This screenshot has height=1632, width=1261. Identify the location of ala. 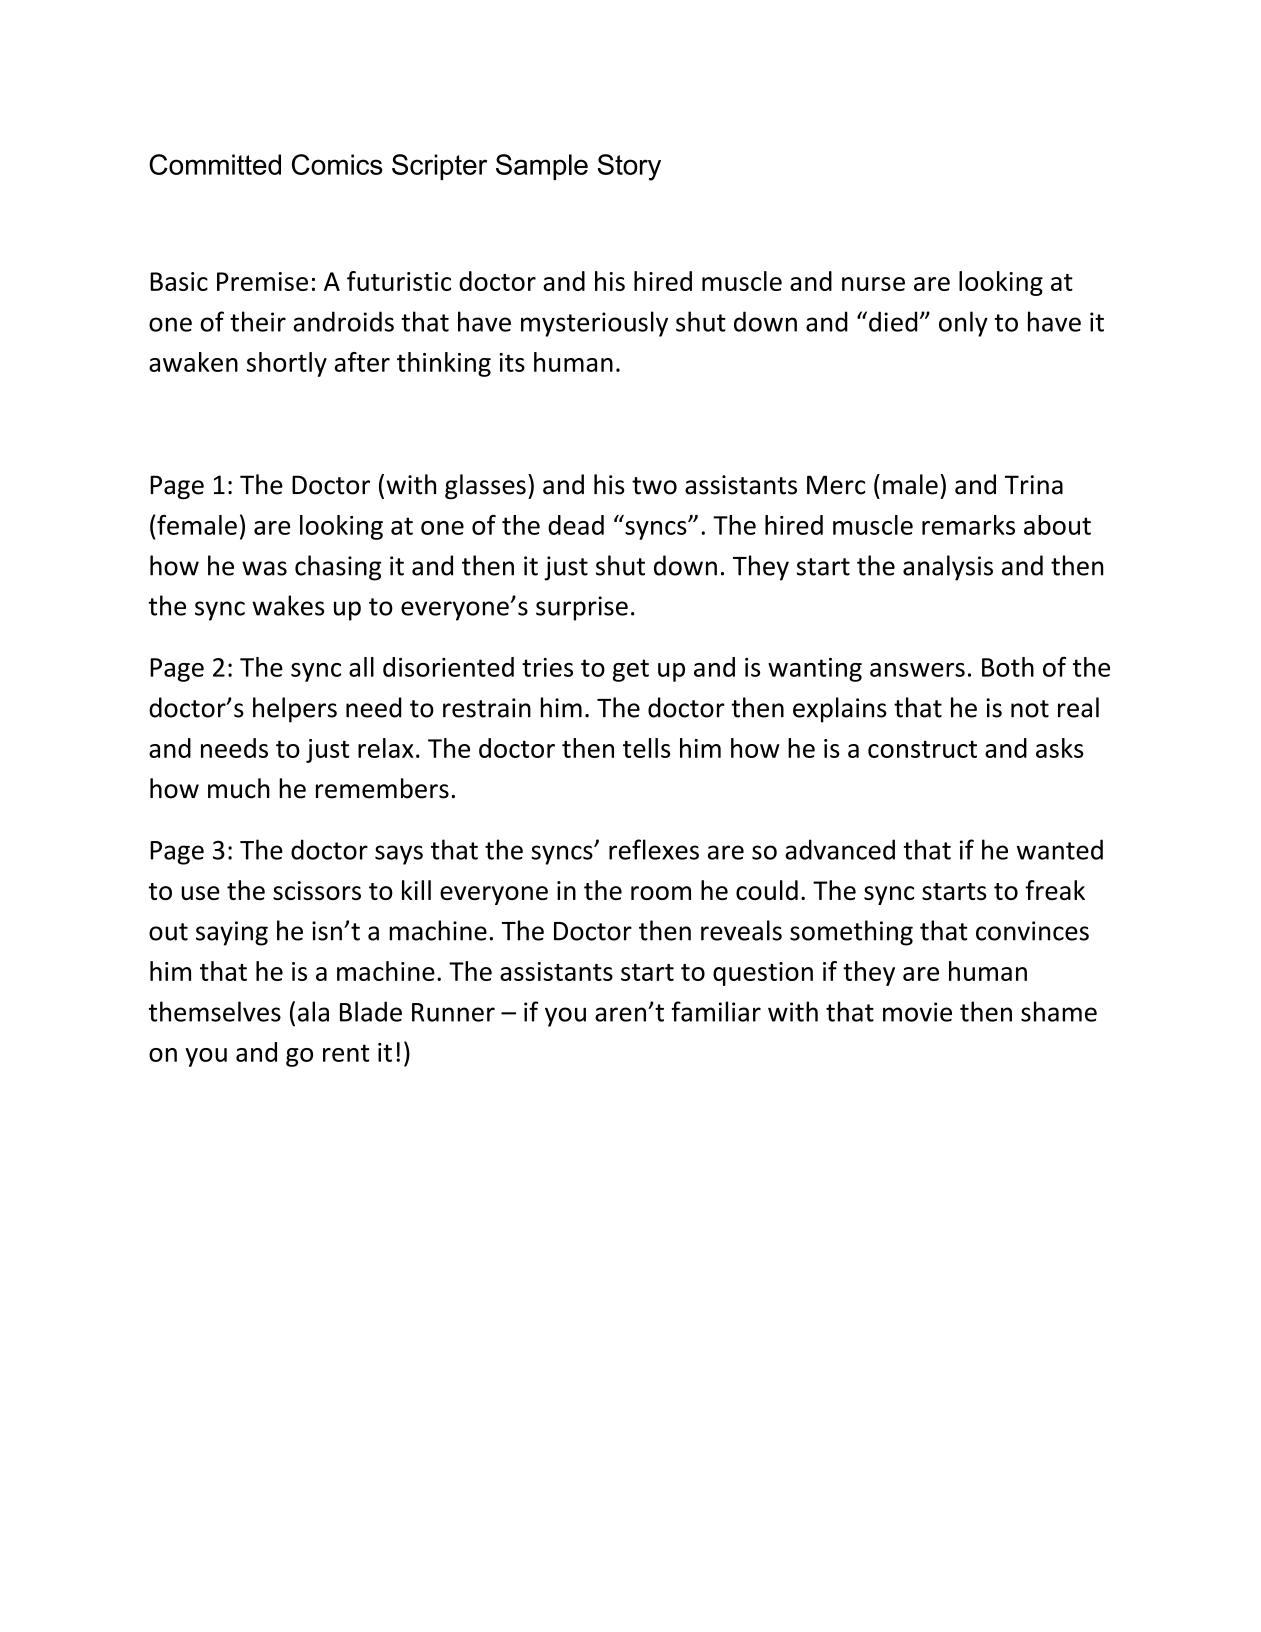
(313, 1011).
